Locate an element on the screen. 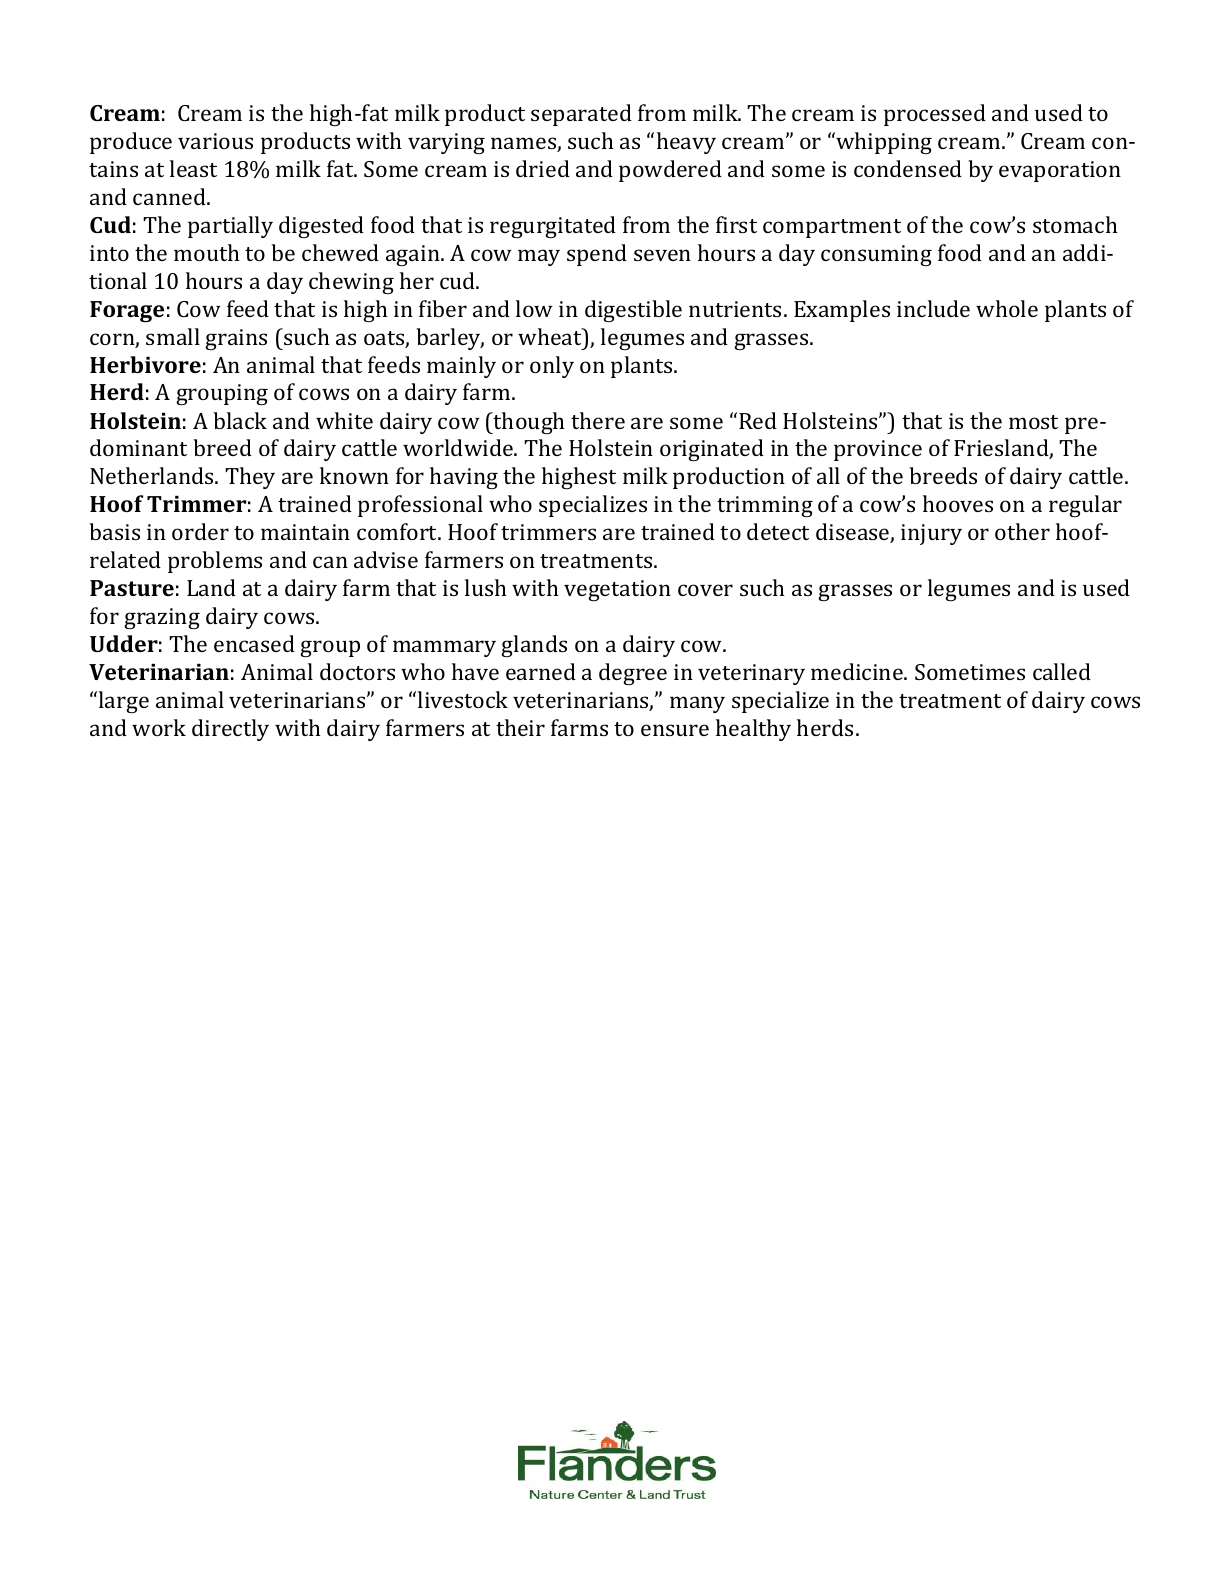  there is located at coordinates (598, 420).
